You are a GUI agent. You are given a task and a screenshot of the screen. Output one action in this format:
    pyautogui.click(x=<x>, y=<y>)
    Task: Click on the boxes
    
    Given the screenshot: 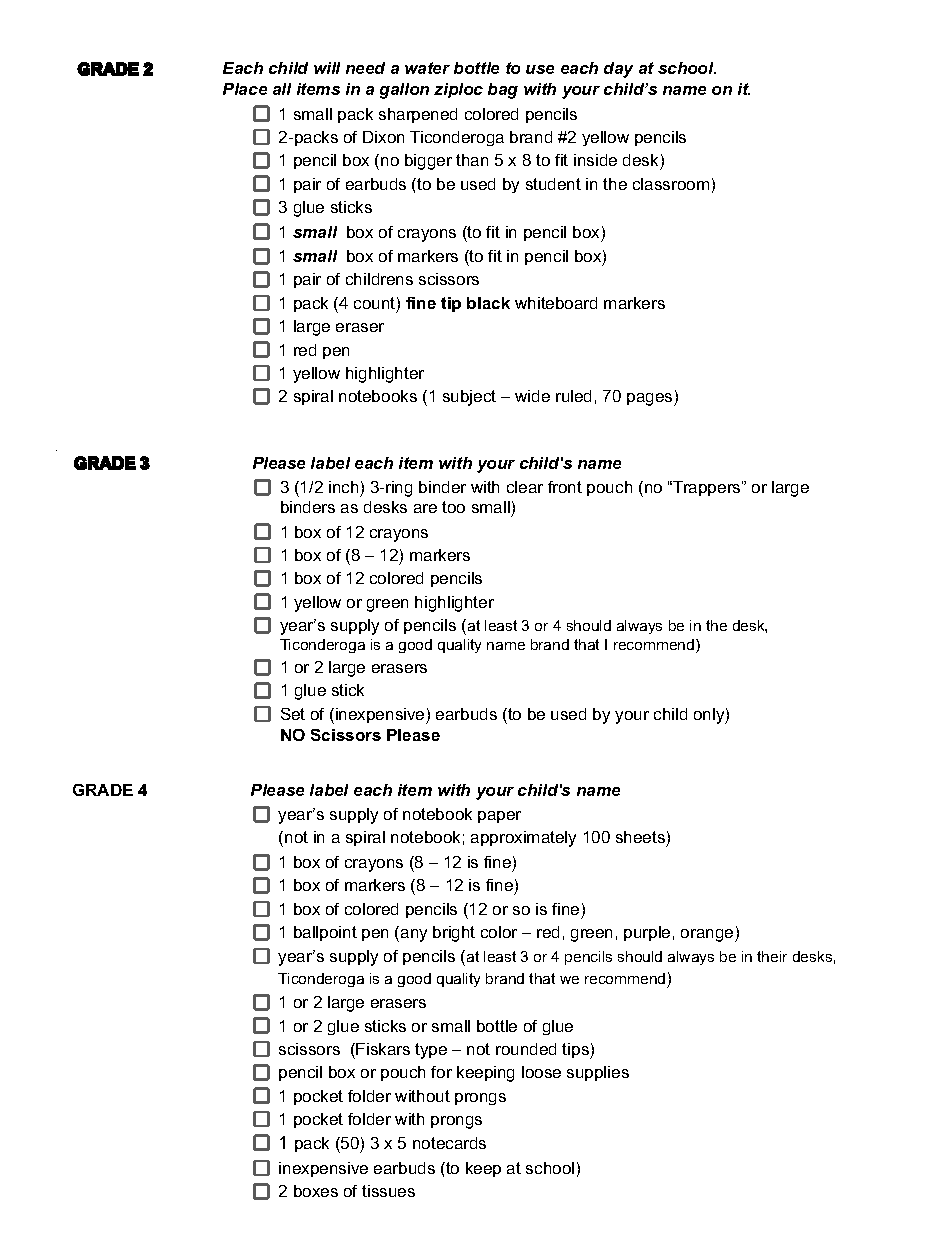 What is the action you would take?
    pyautogui.click(x=316, y=1191)
